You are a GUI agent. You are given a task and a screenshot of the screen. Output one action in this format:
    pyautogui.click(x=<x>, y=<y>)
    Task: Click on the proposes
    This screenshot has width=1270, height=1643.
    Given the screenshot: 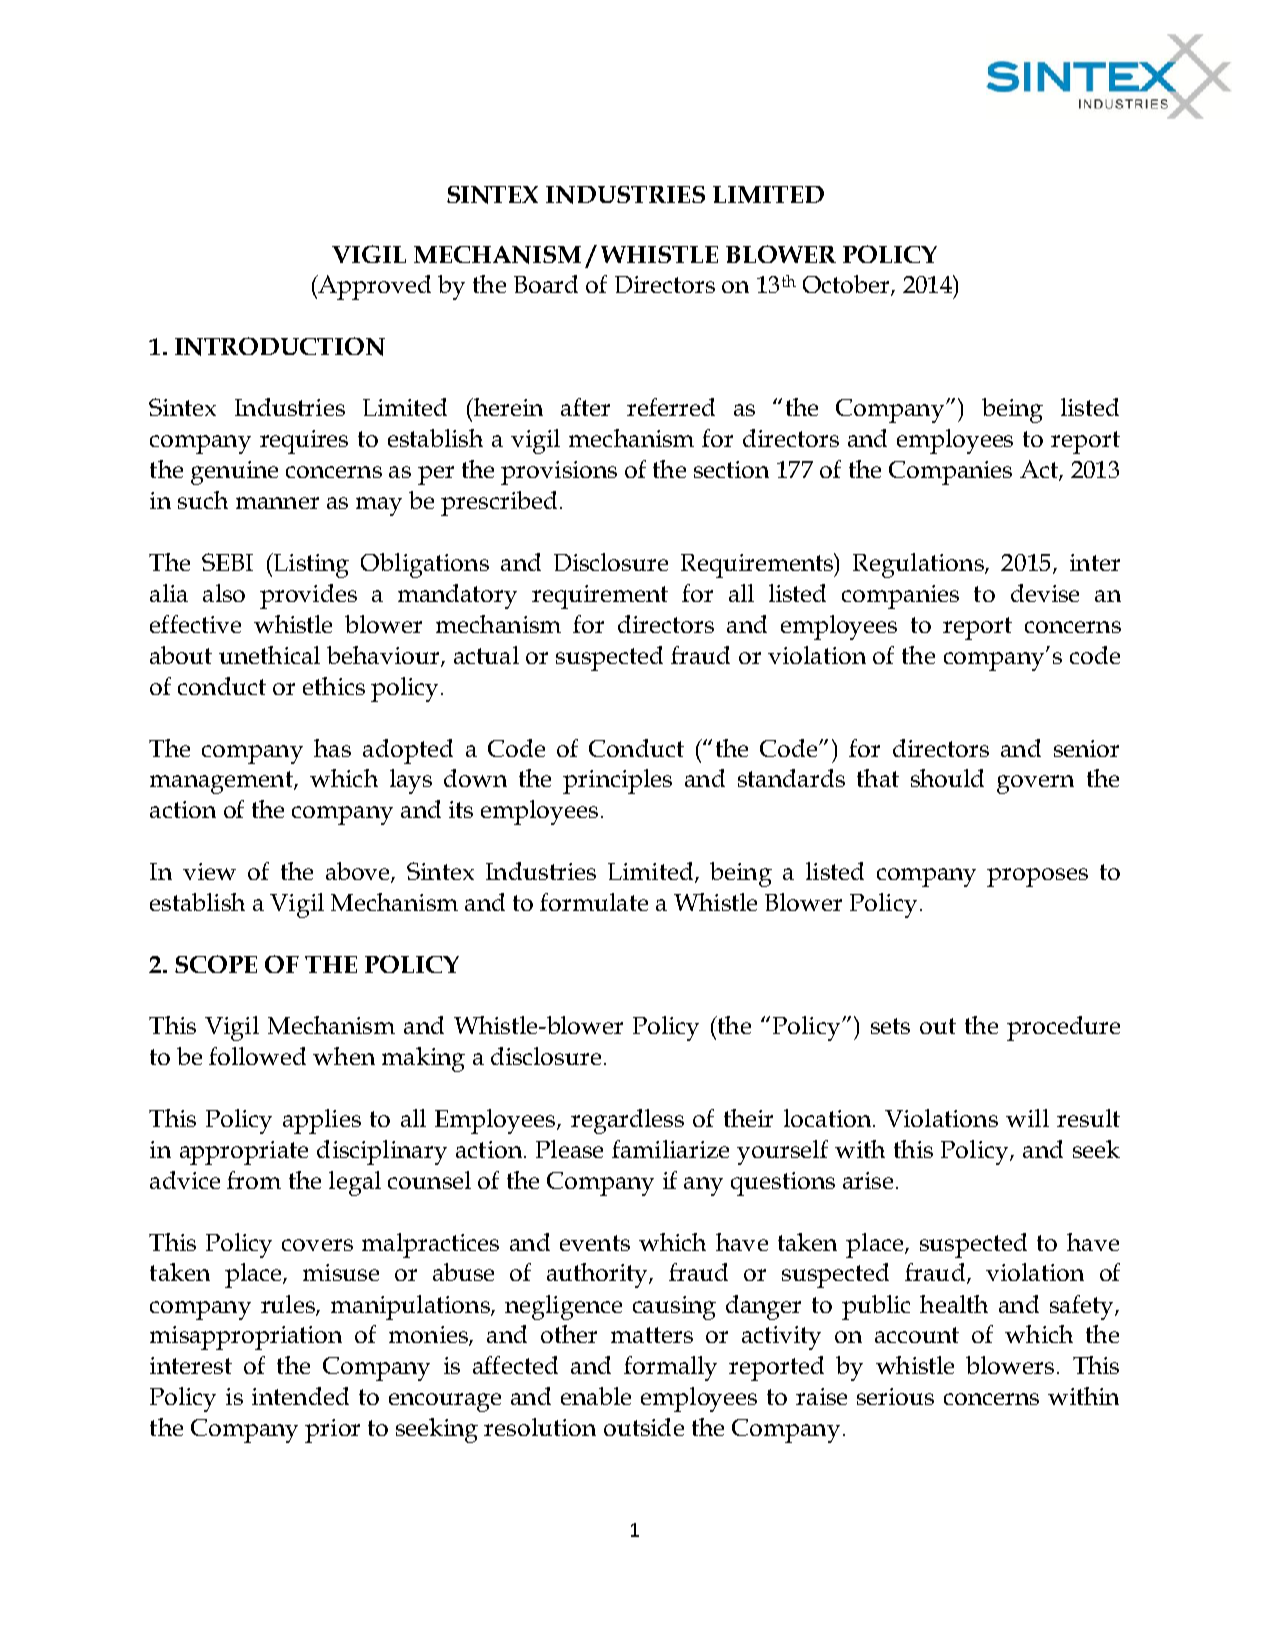 What is the action you would take?
    pyautogui.click(x=1037, y=877)
